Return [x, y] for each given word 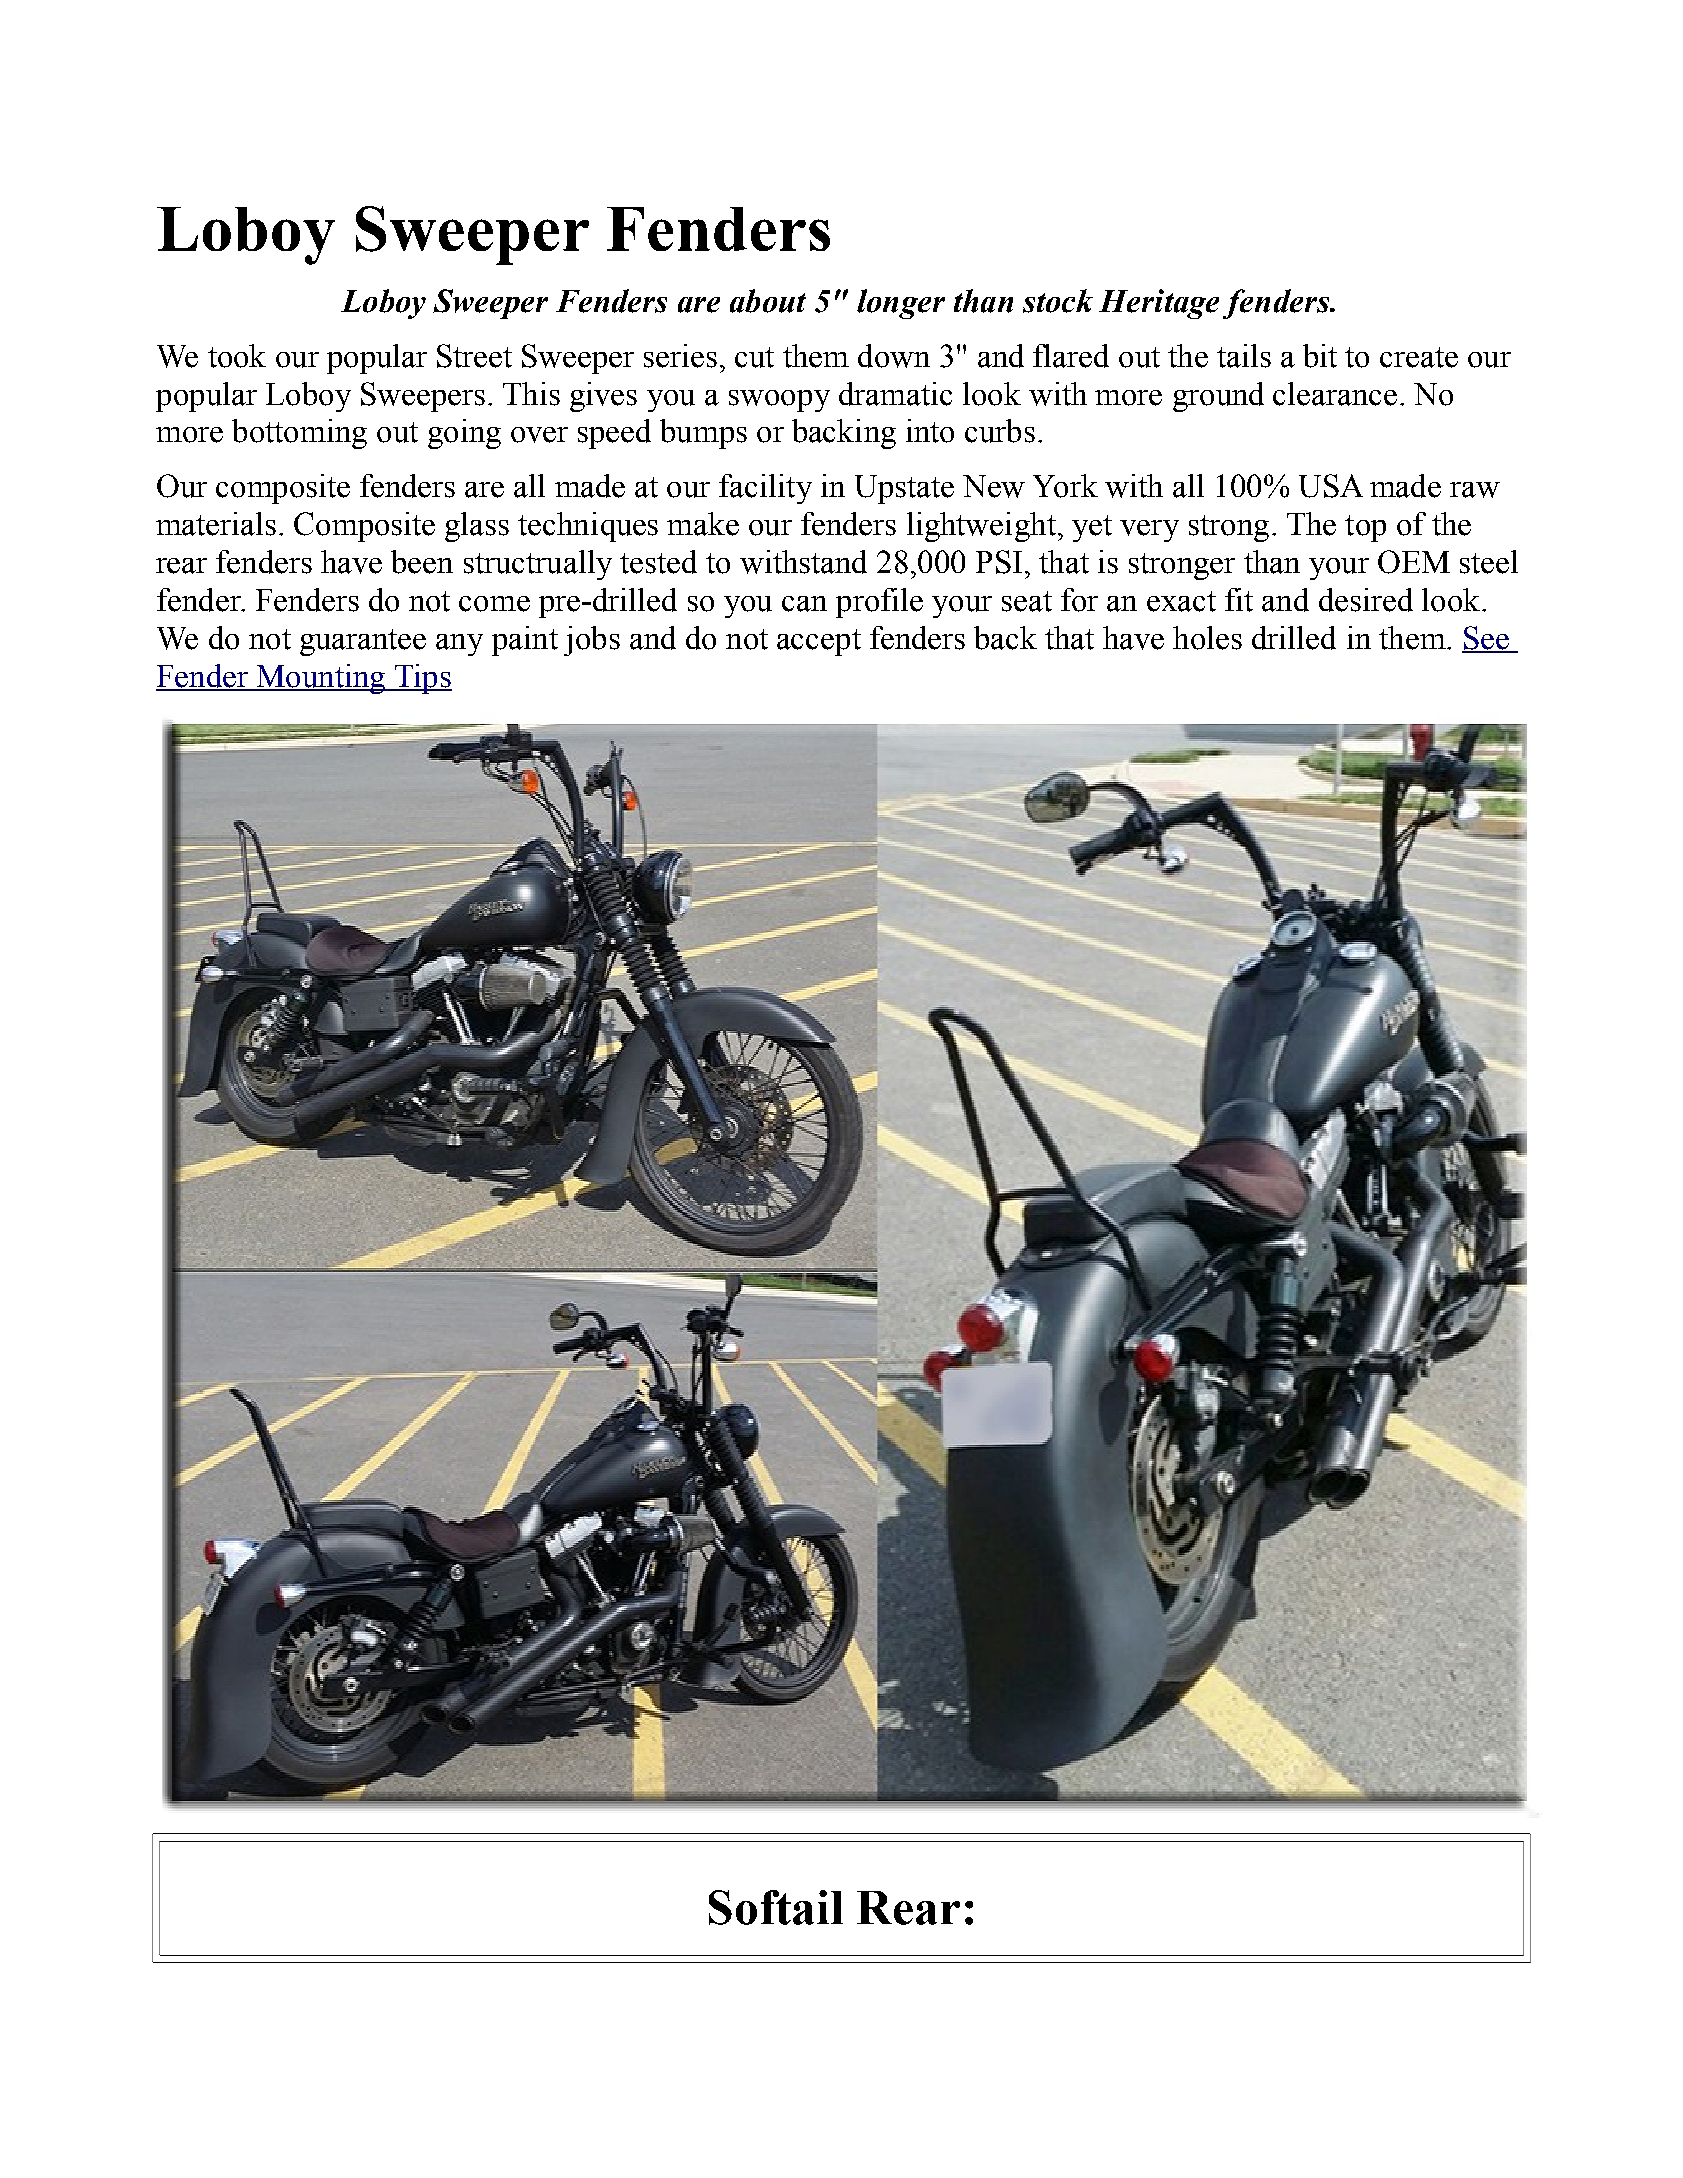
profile [879, 603]
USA [1331, 486]
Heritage [1159, 304]
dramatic [895, 394]
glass [477, 527]
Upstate [904, 489]
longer [901, 304]
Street [474, 356]
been [422, 562]
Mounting [321, 679]
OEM [1414, 562]
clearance [1335, 394]
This [531, 394]
